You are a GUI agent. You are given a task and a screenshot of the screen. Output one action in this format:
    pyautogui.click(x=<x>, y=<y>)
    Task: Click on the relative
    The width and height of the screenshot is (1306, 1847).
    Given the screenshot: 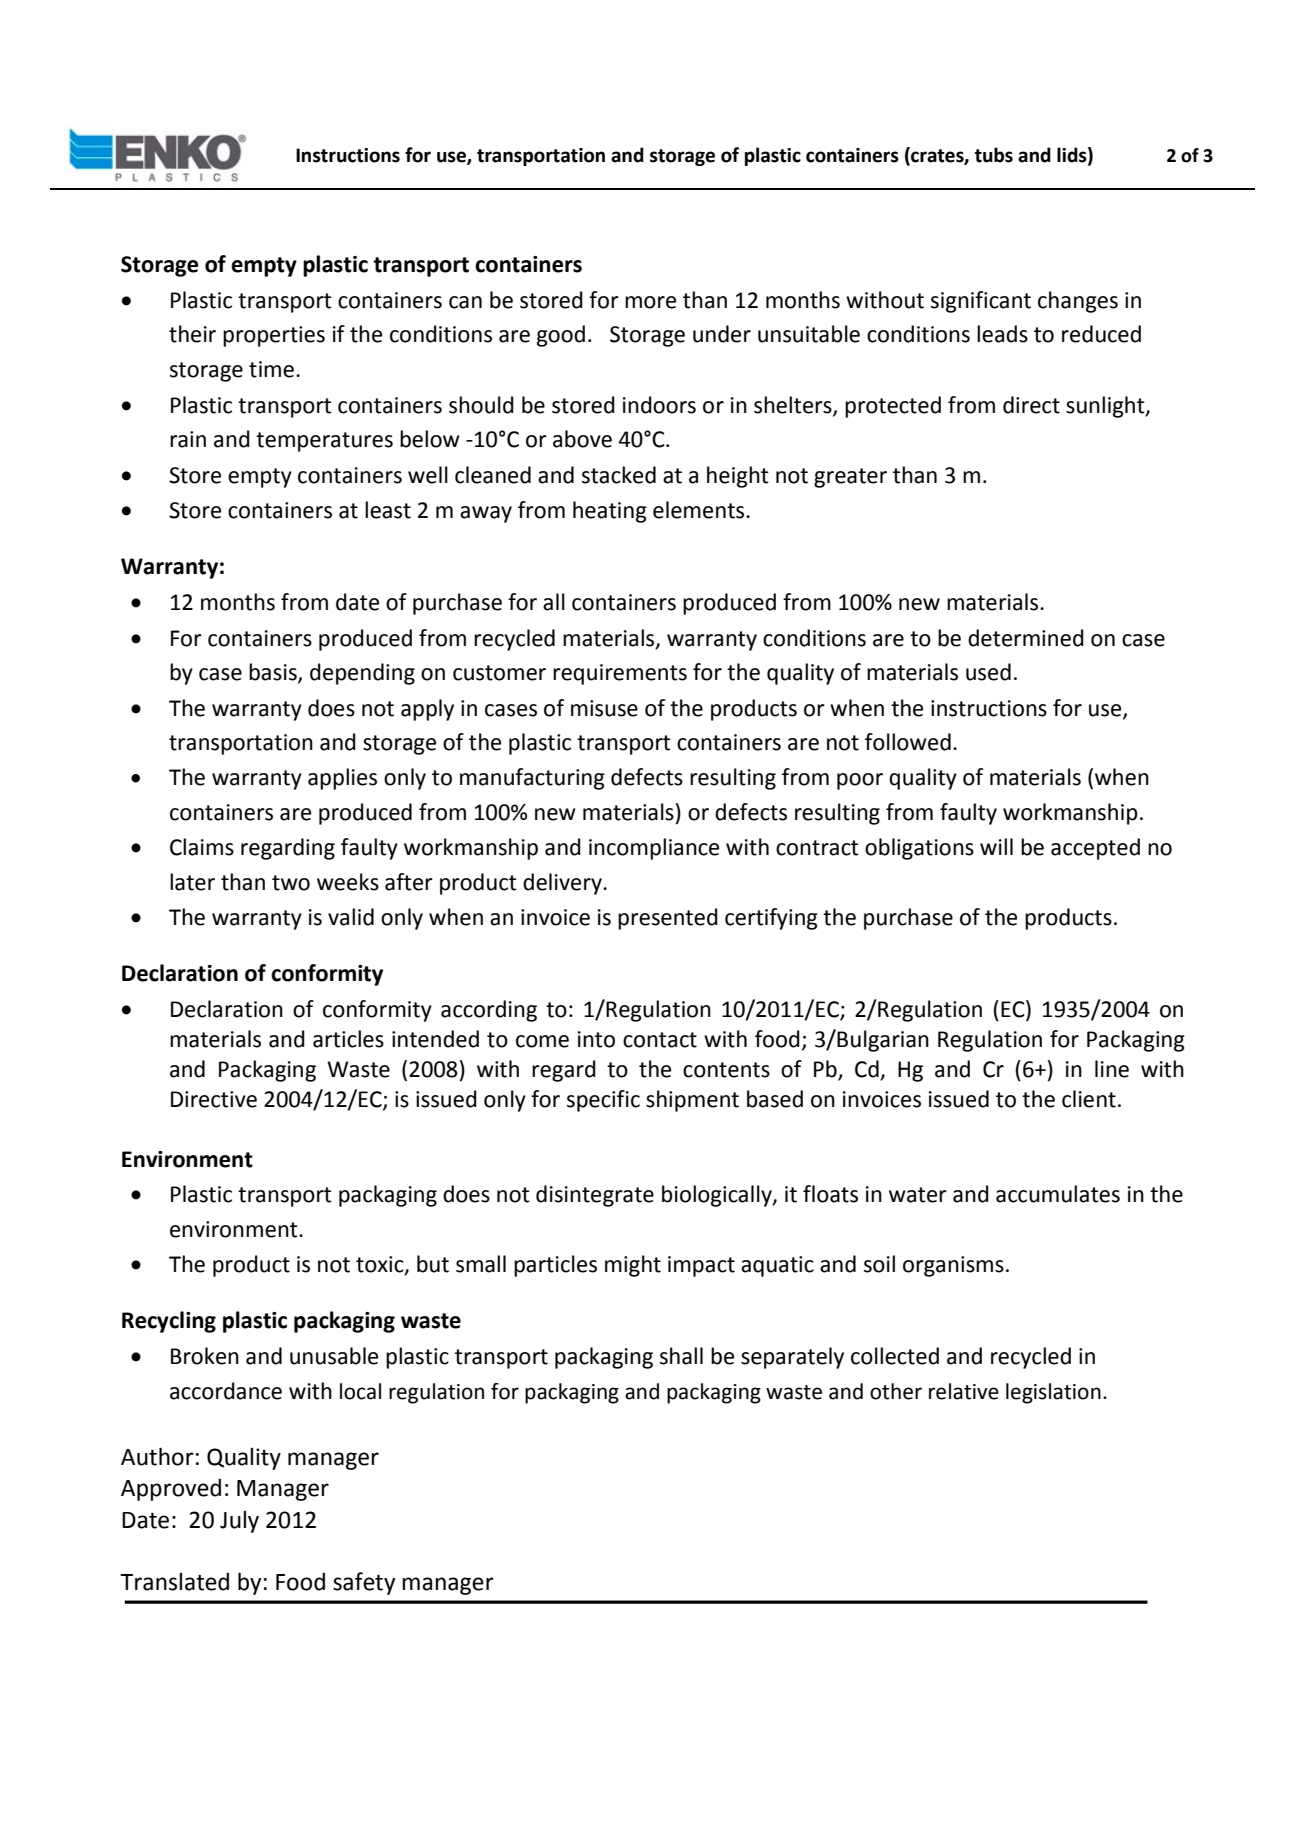 What is the action you would take?
    pyautogui.click(x=964, y=1391)
